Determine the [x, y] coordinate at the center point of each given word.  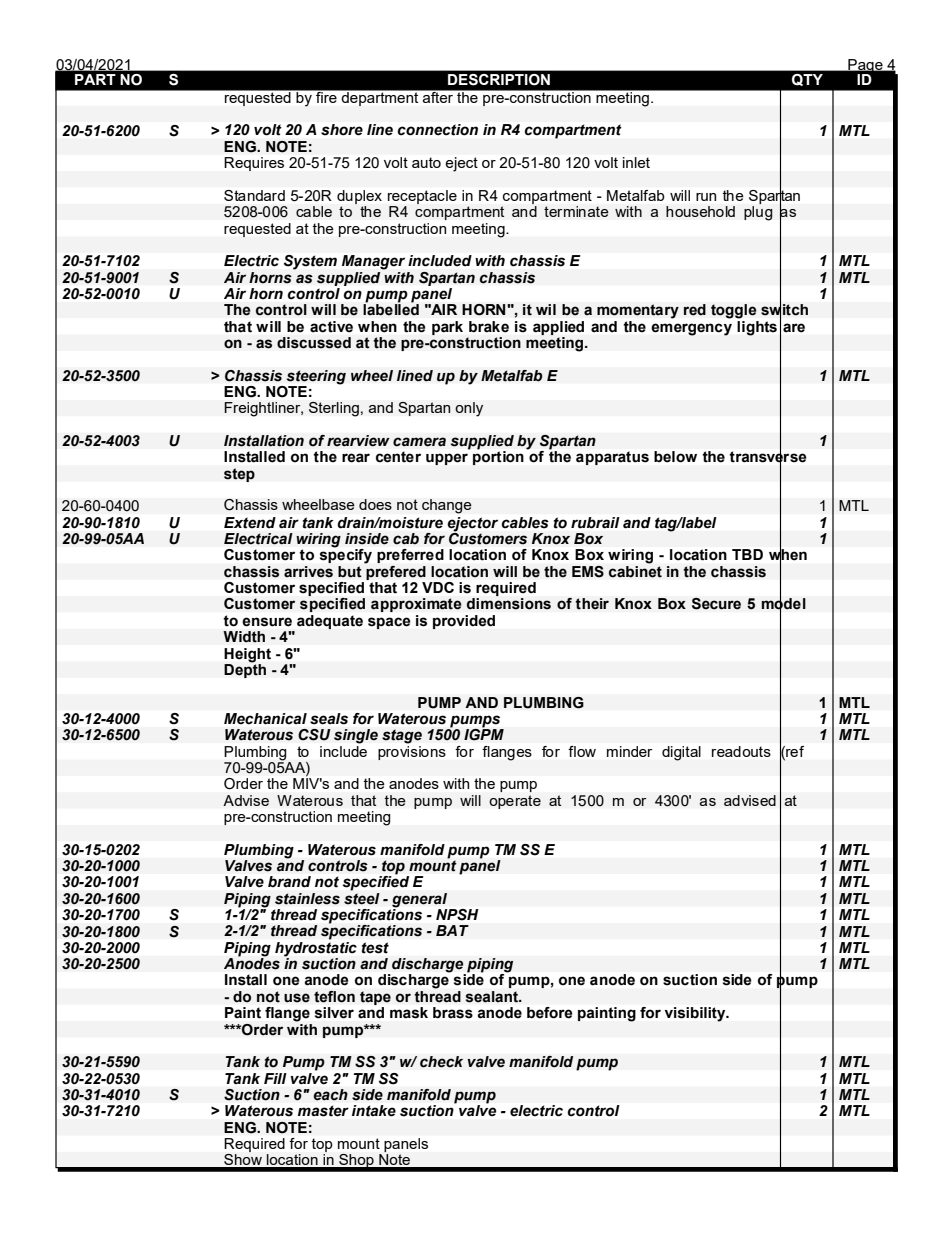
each [330, 1095]
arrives [308, 572]
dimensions [508, 604]
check [441, 1062]
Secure [716, 604]
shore [342, 129]
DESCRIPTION [499, 80]
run [706, 197]
